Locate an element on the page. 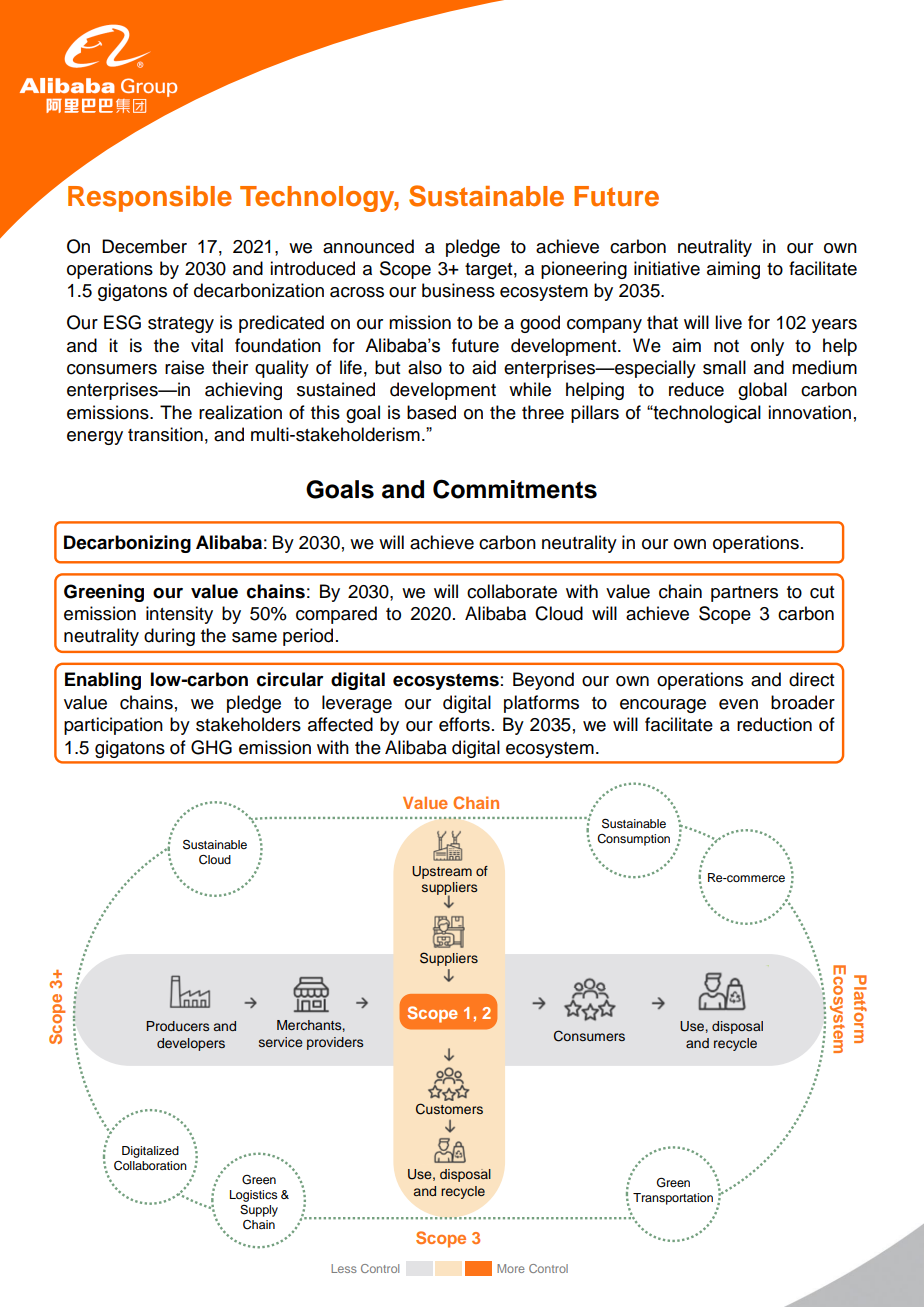 The image size is (924, 1307). December is located at coordinates (144, 246).
